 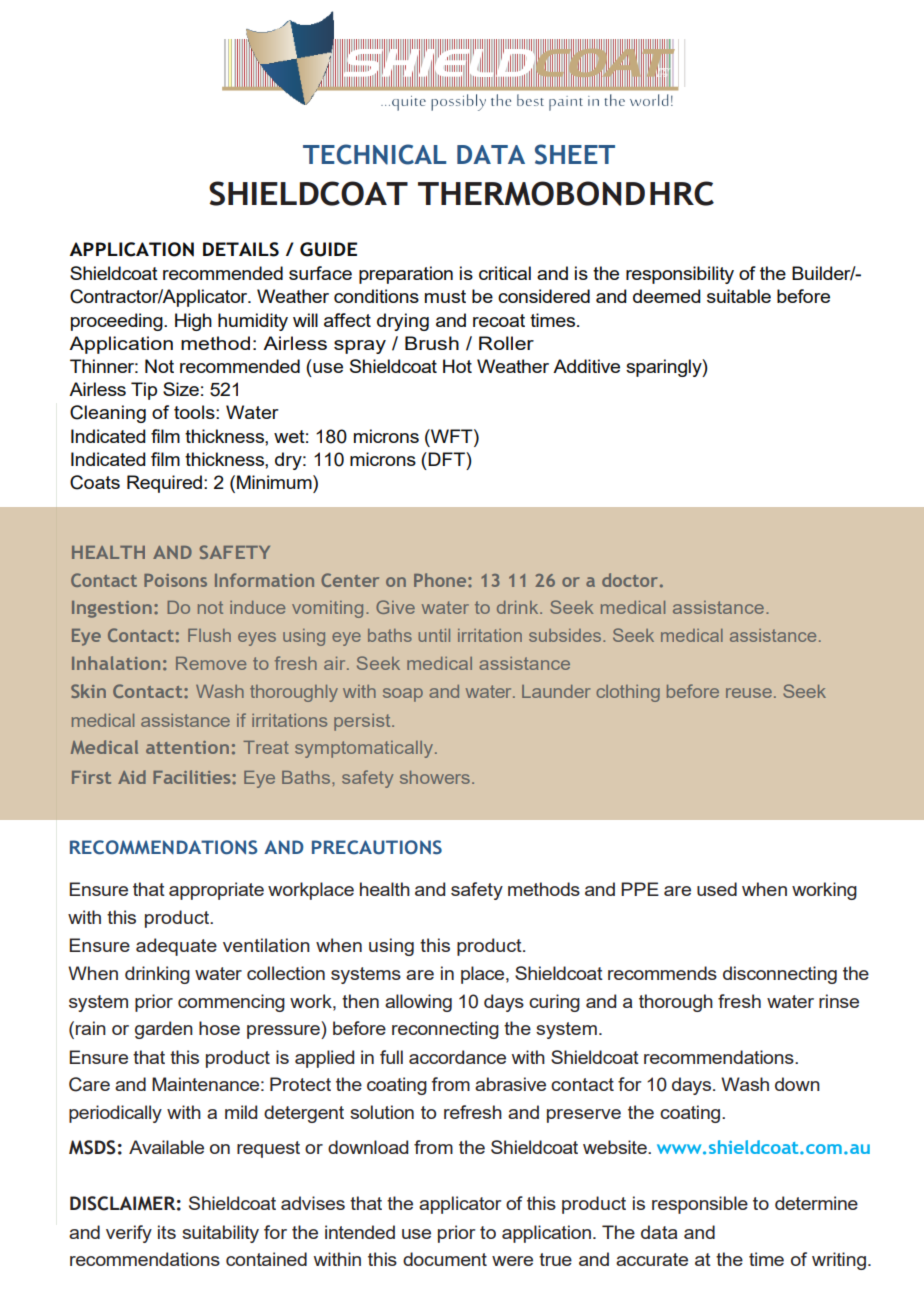 What do you see at coordinates (187, 747) in the screenshot?
I see `attention` at bounding box center [187, 747].
